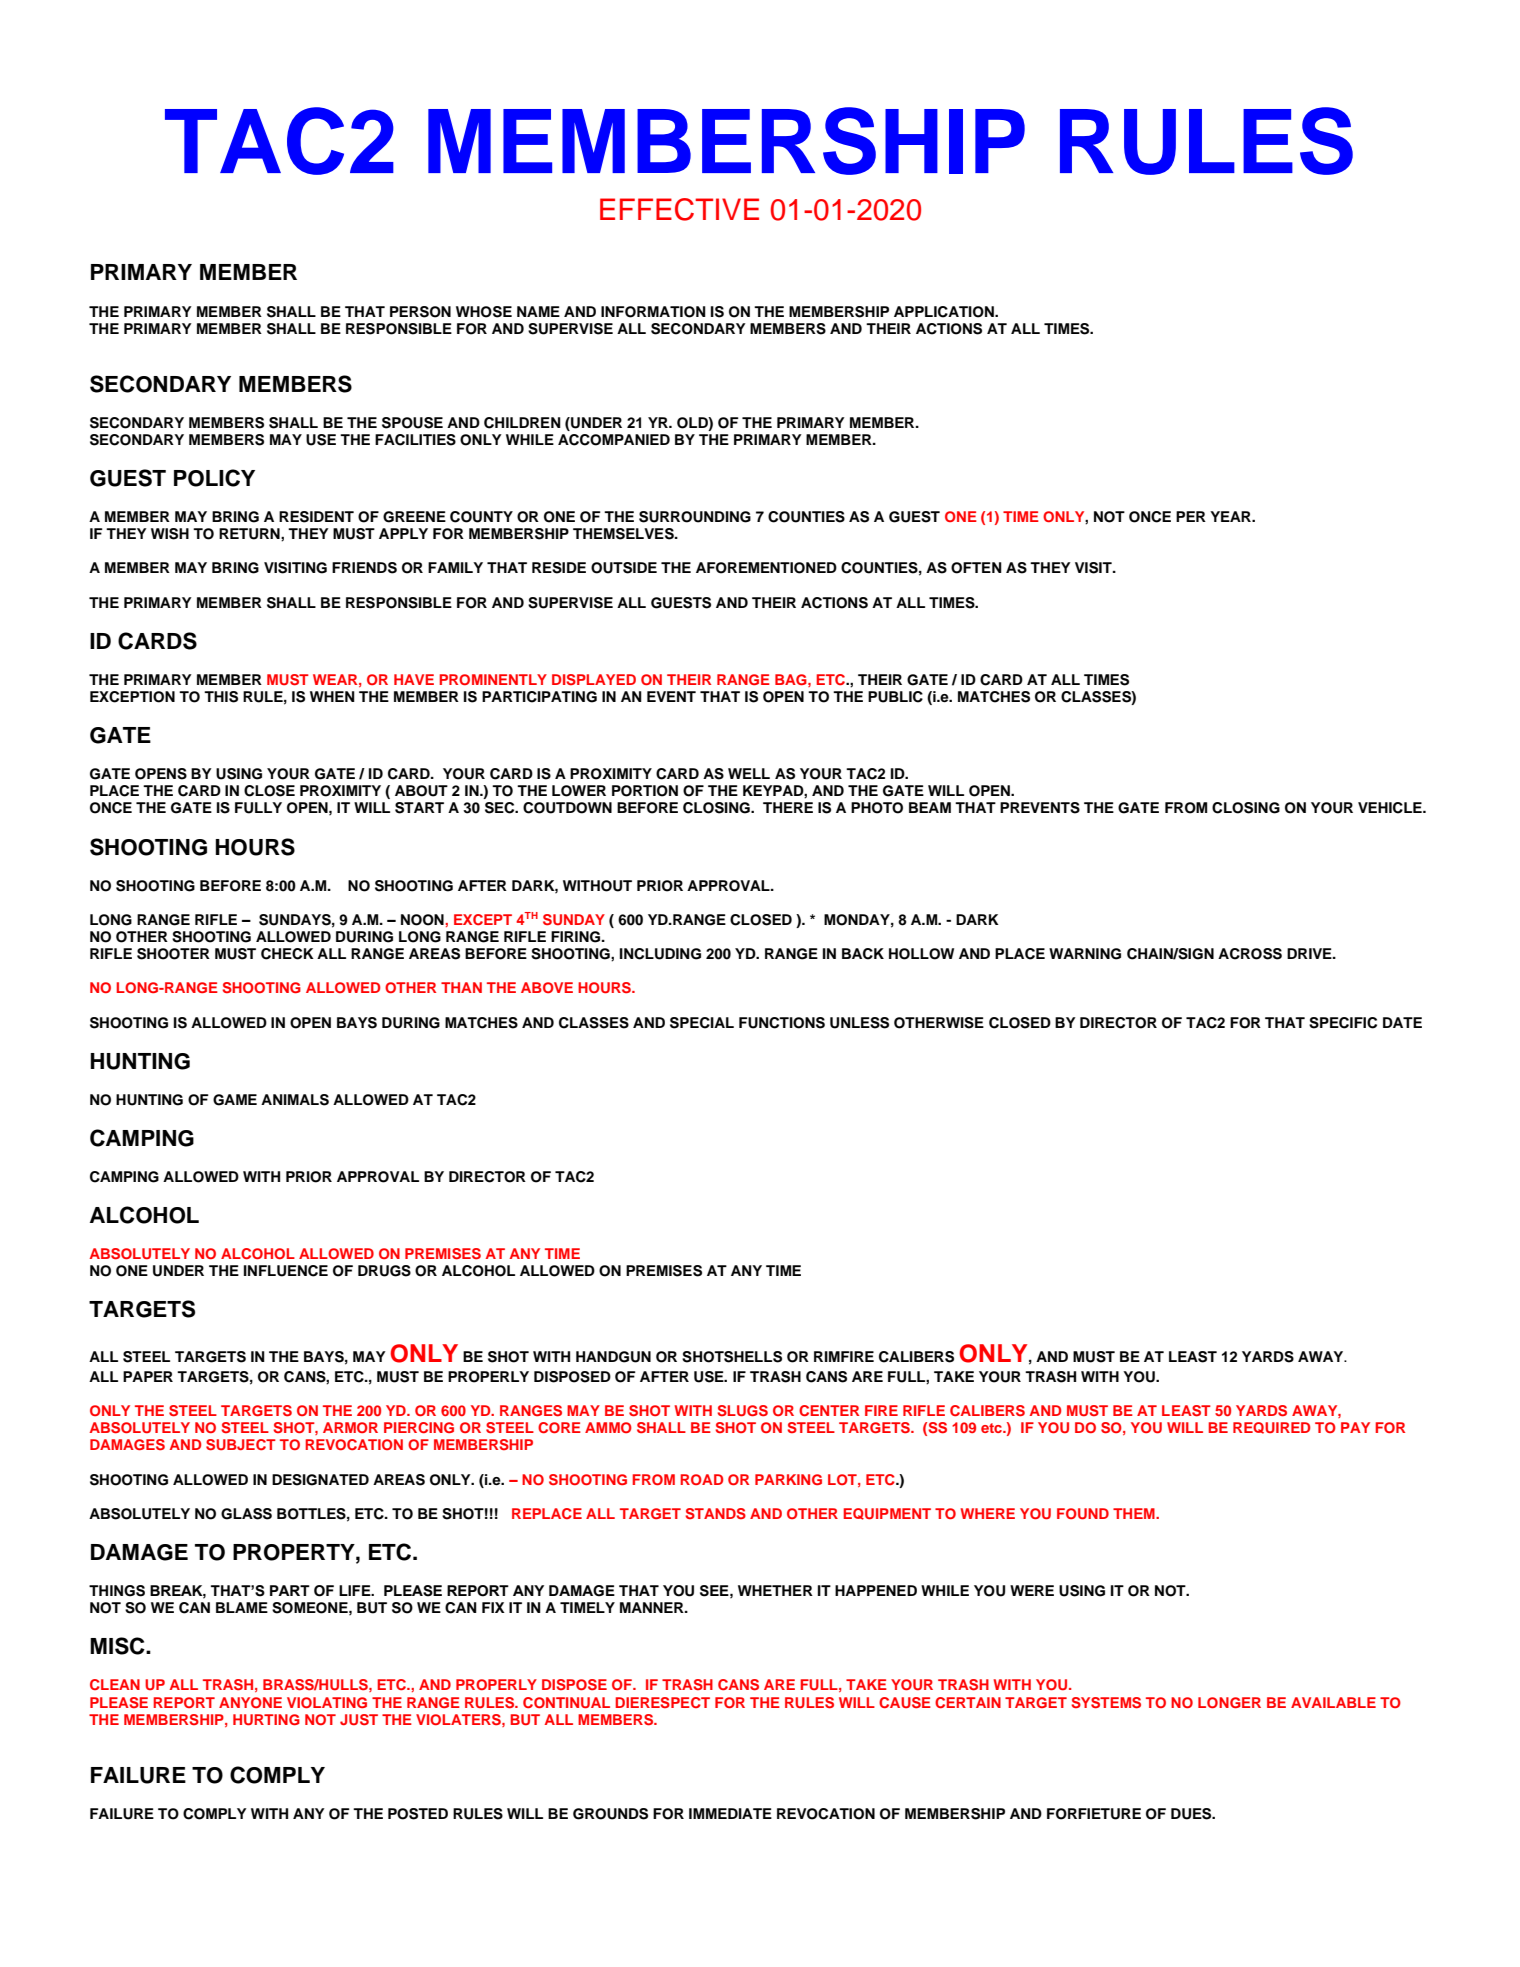  I want to click on HURTING, so click(266, 1720).
